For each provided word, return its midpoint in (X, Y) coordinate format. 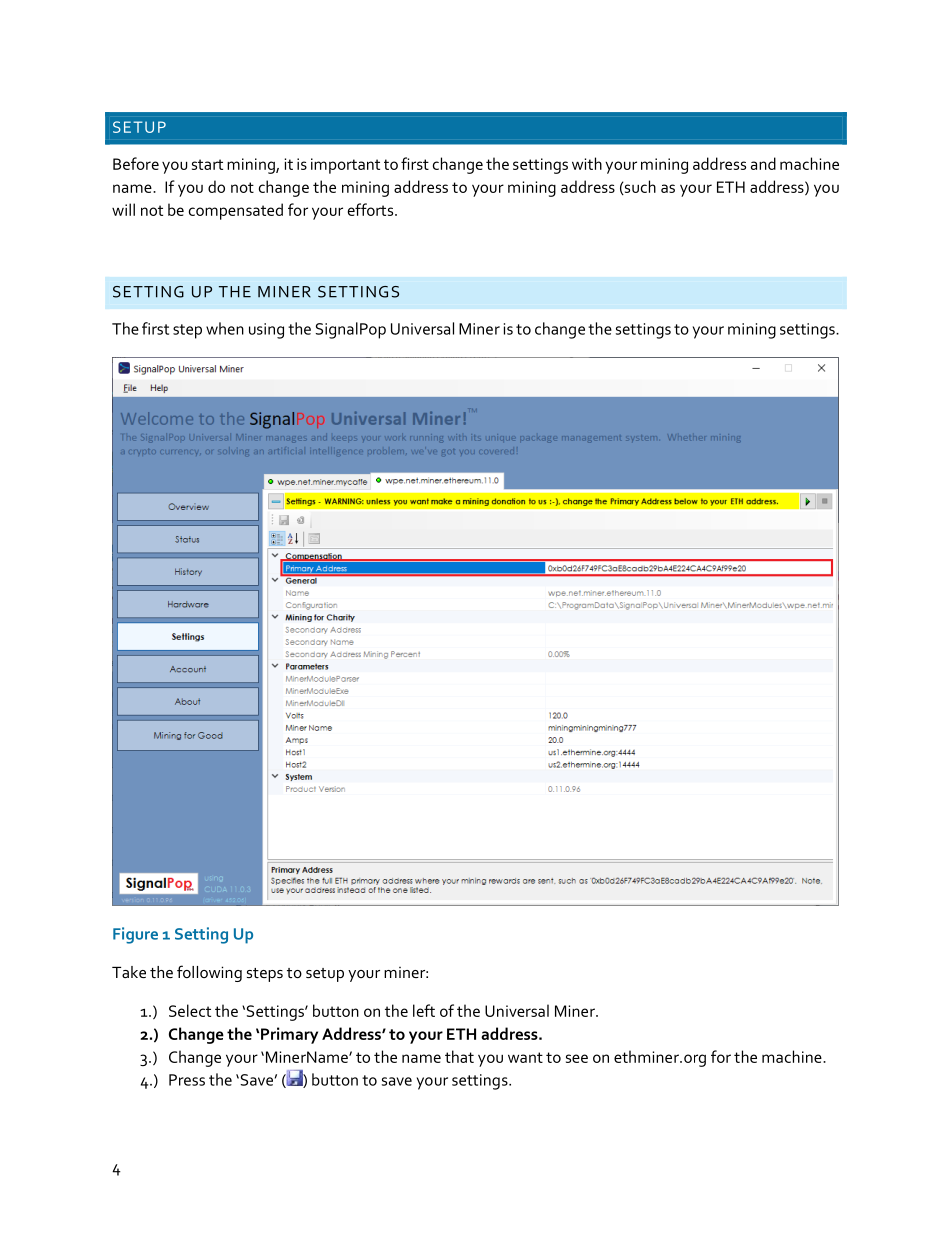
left (424, 1010)
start (207, 164)
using (266, 331)
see (577, 1058)
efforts (372, 209)
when (225, 328)
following (209, 973)
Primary (289, 1035)
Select (190, 1010)
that (459, 1056)
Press (187, 1080)
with (587, 163)
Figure (135, 935)
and (763, 163)
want (525, 1057)
